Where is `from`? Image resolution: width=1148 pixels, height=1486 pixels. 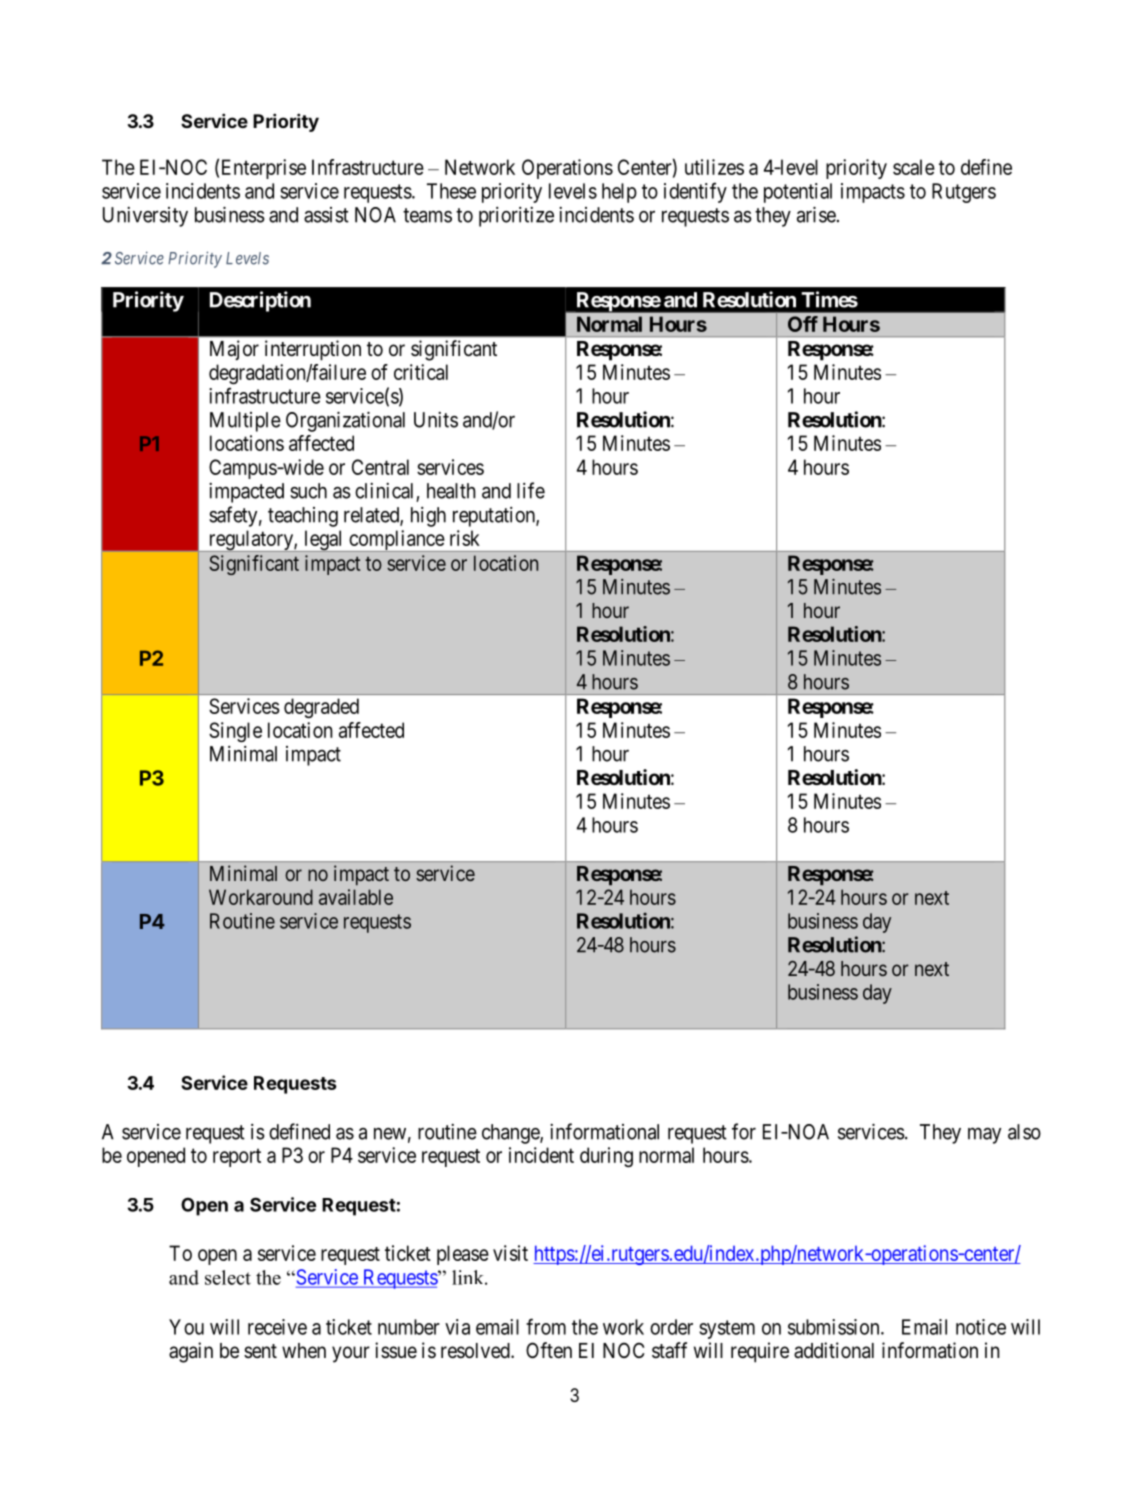 from is located at coordinates (546, 1326).
